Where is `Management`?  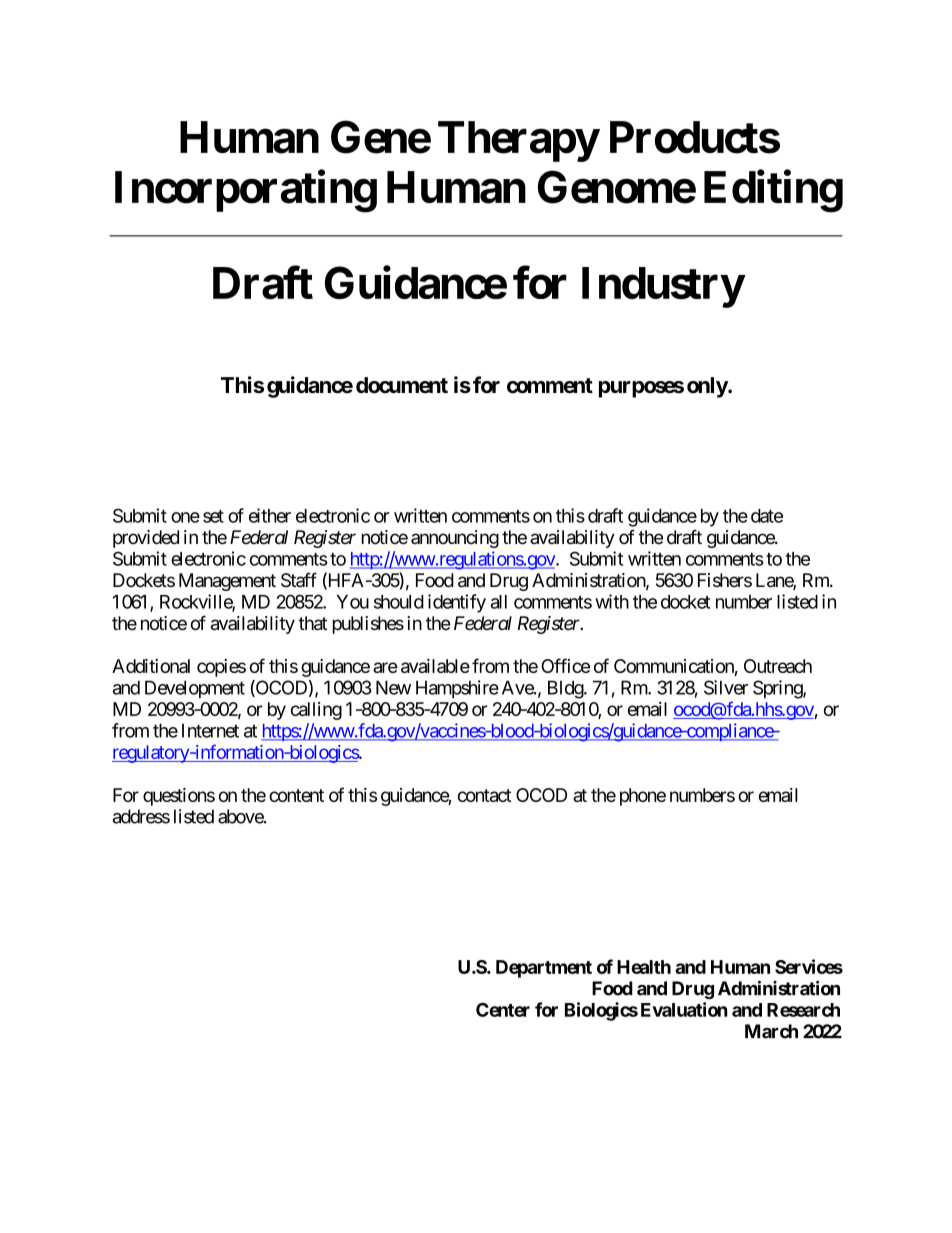
Management is located at coordinates (227, 582).
